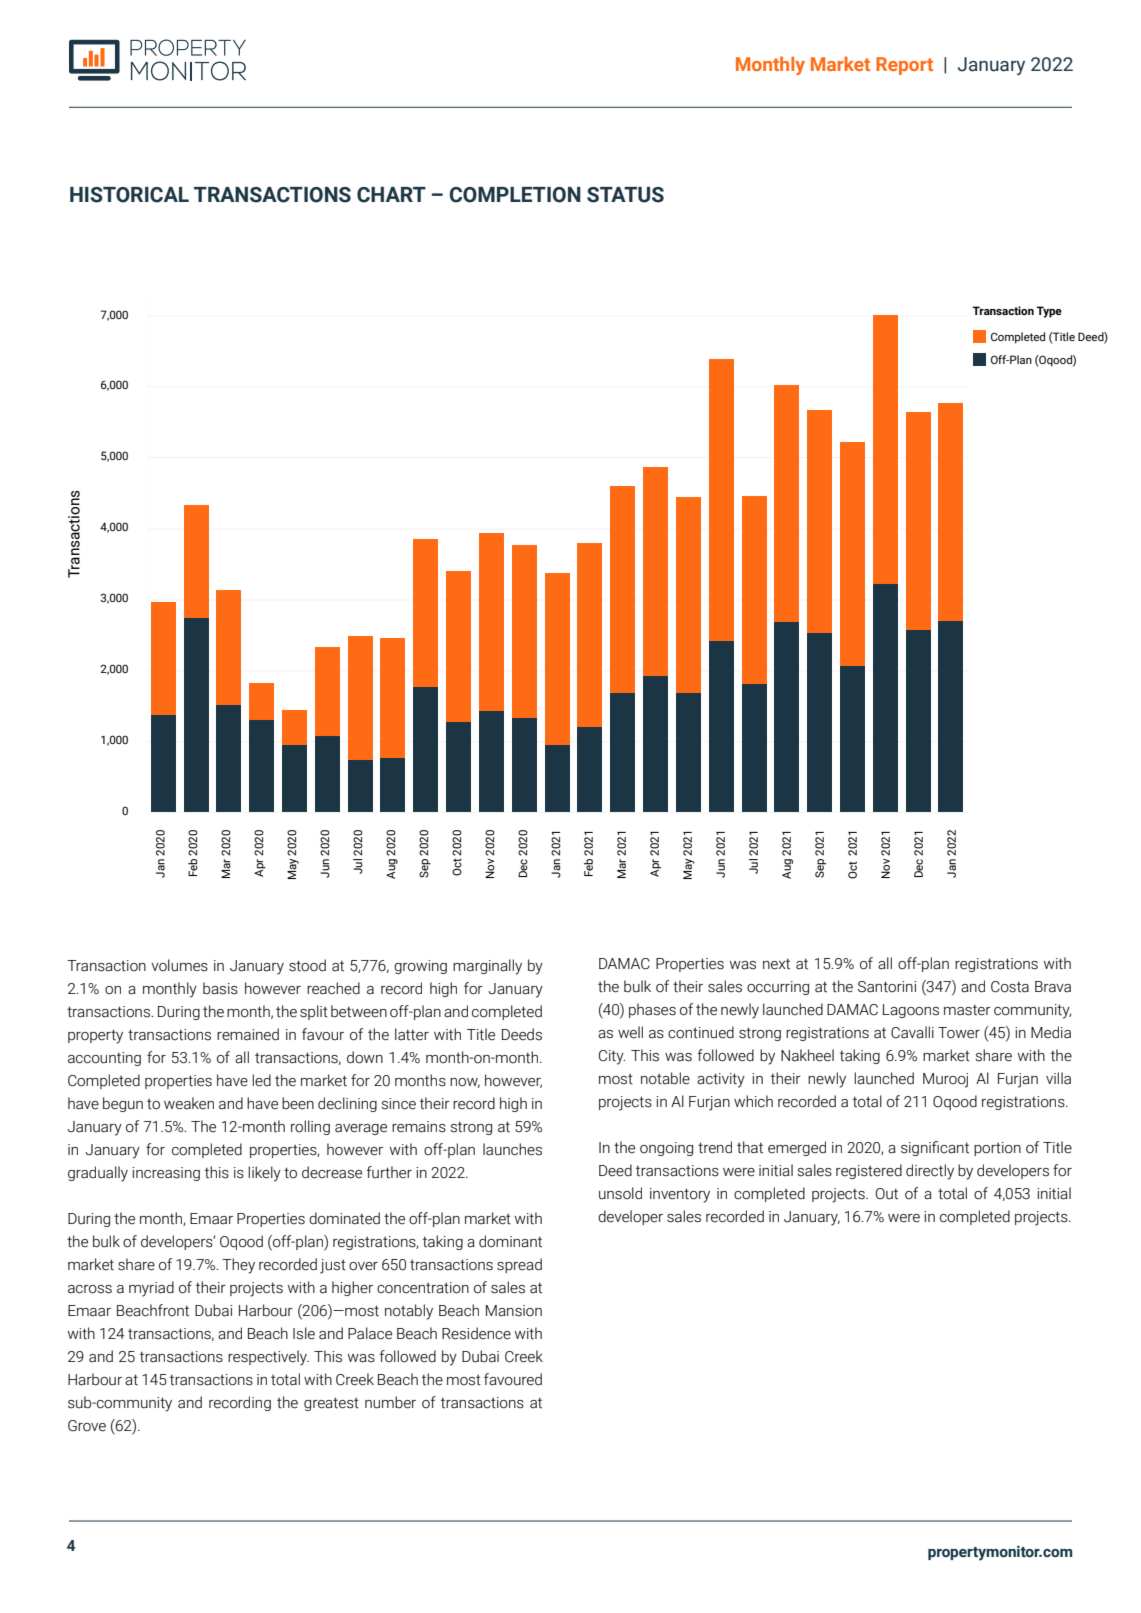 The image size is (1141, 1613). What do you see at coordinates (625, 195) in the page?
I see `STATUS` at bounding box center [625, 195].
